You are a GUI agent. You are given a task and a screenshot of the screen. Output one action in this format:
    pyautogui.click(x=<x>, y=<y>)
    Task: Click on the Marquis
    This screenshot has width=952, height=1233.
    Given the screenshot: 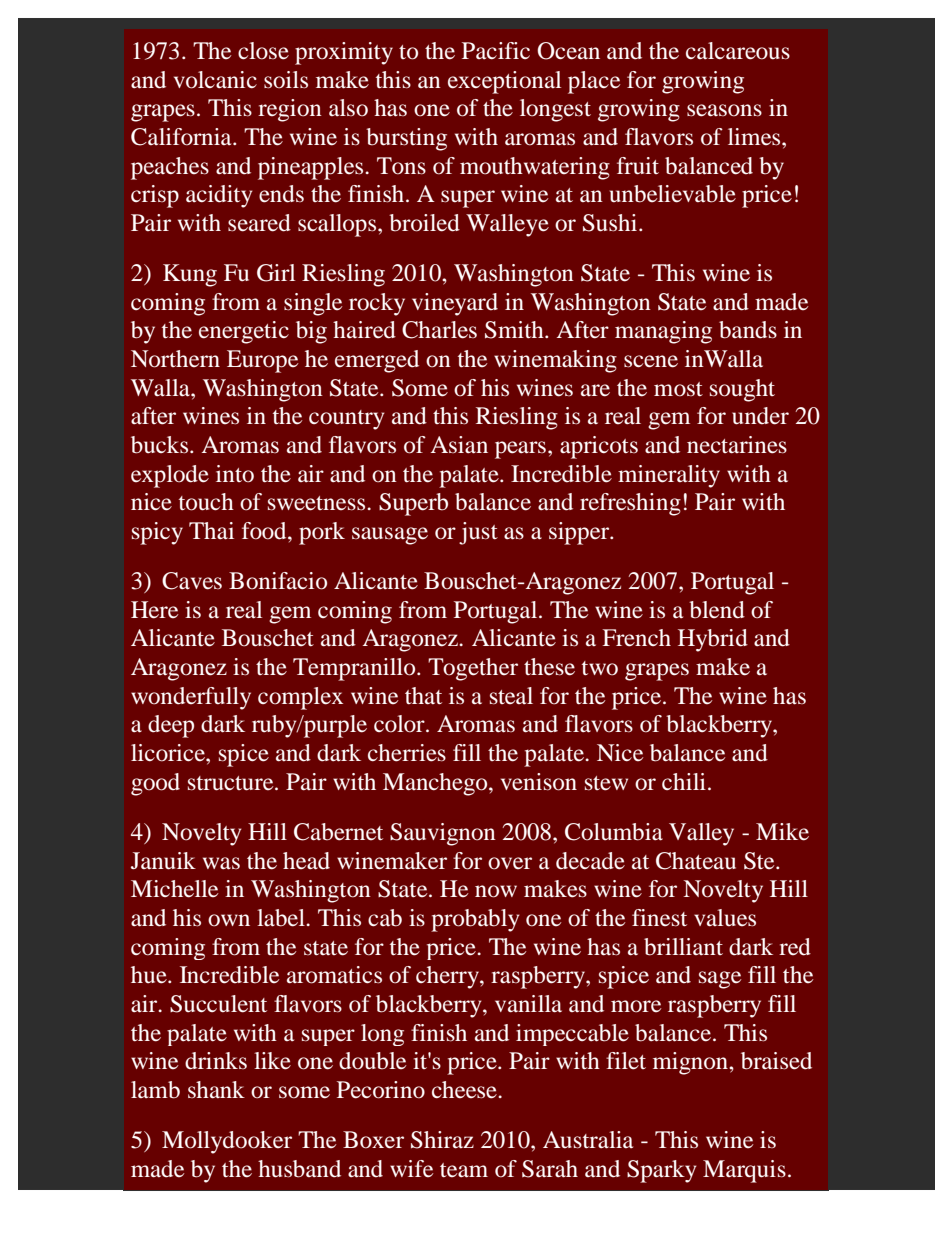 What is the action you would take?
    pyautogui.click(x=744, y=1171)
